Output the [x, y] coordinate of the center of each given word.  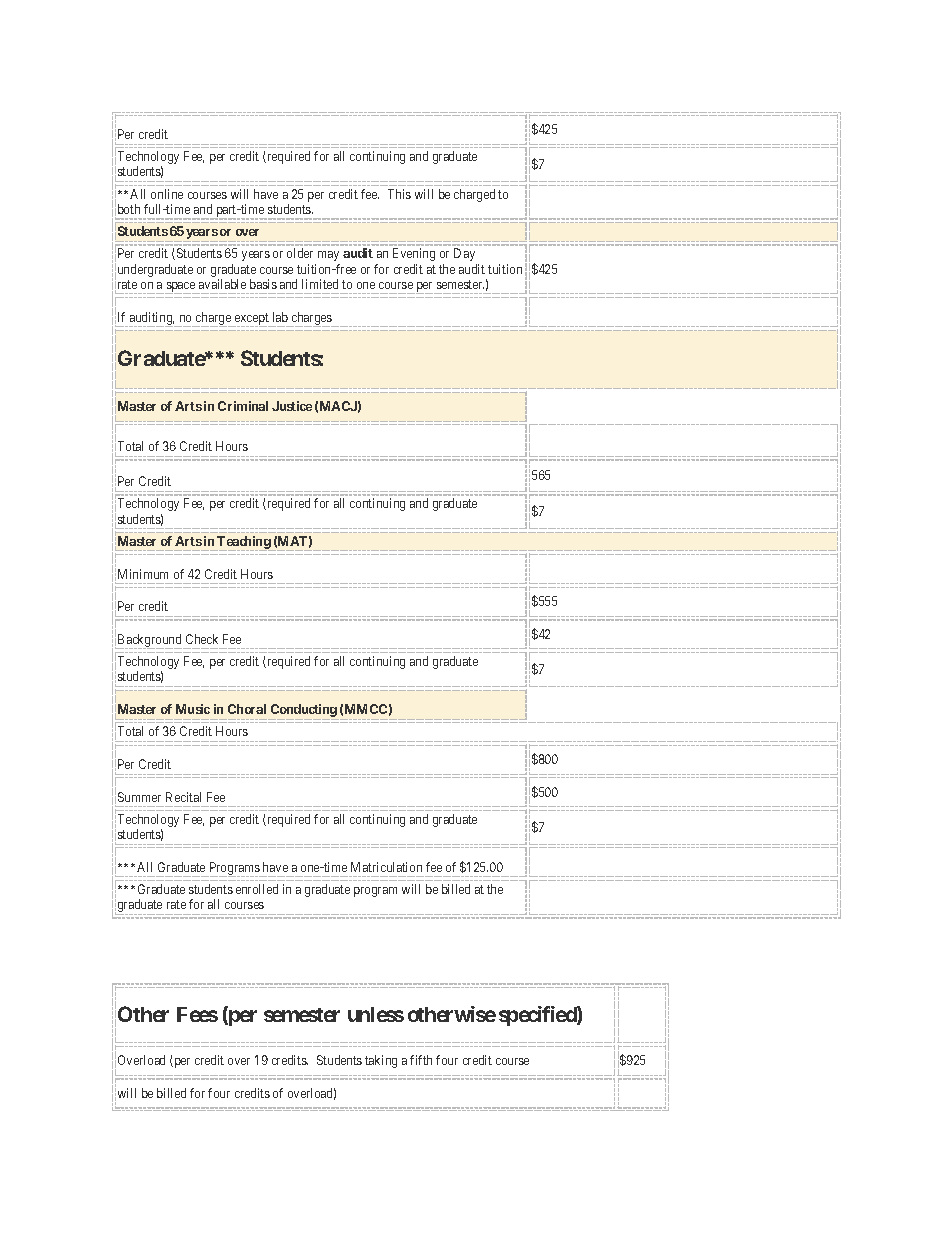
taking [381, 1061]
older [300, 253]
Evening [414, 254]
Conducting [304, 712]
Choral [247, 709]
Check [202, 639]
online [167, 194]
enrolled [257, 889]
